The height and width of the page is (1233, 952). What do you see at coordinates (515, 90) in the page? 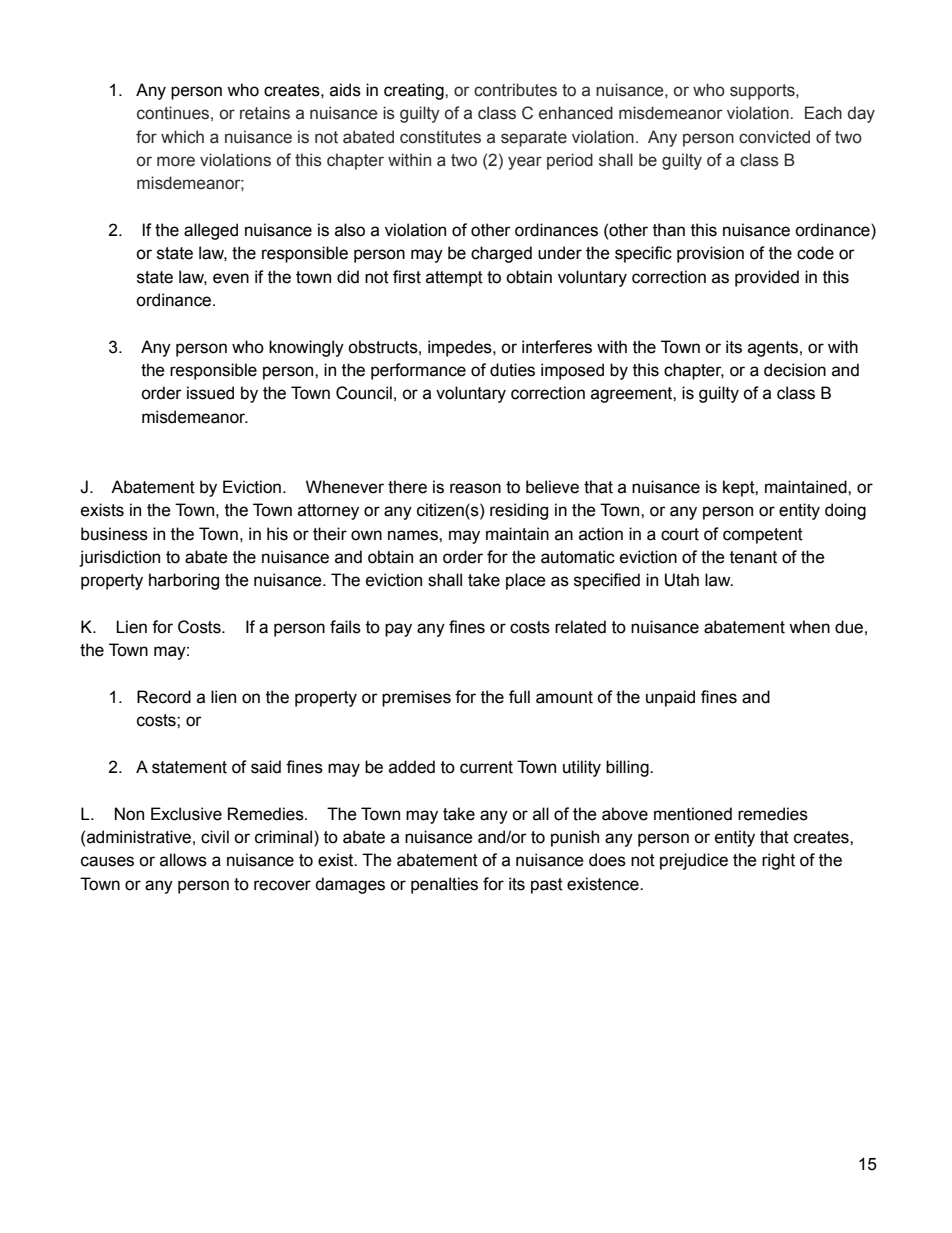
I see `contributes` at bounding box center [515, 90].
